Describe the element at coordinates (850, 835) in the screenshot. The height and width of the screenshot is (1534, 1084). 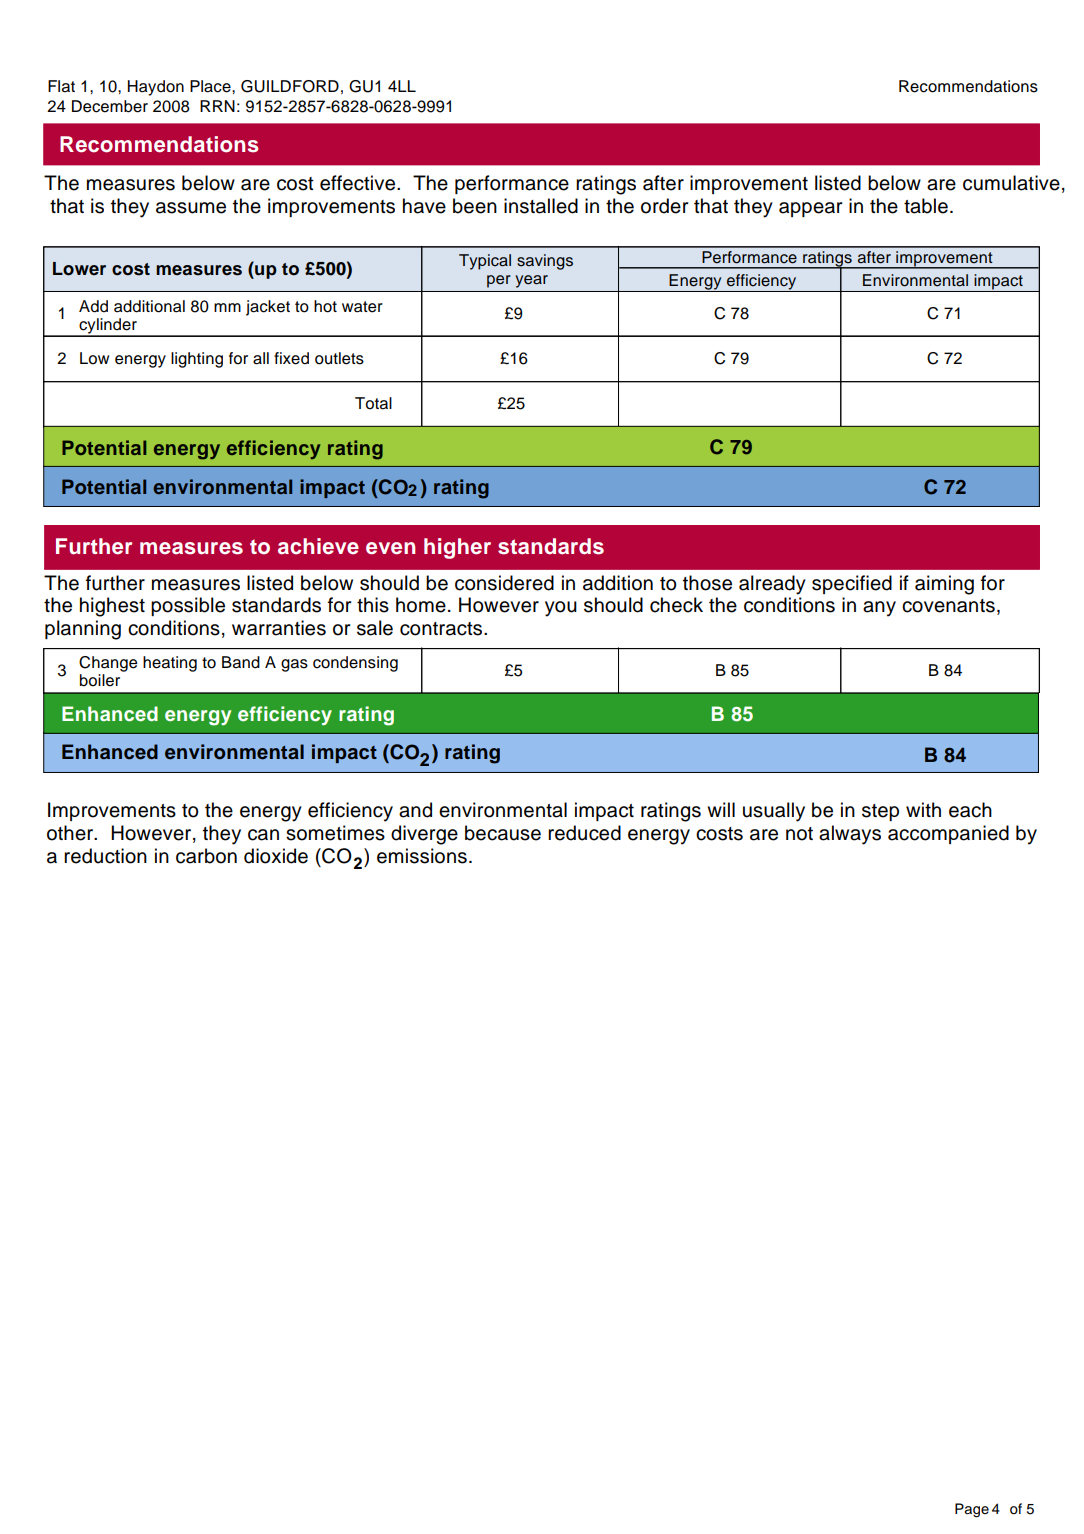
I see `always` at that location.
